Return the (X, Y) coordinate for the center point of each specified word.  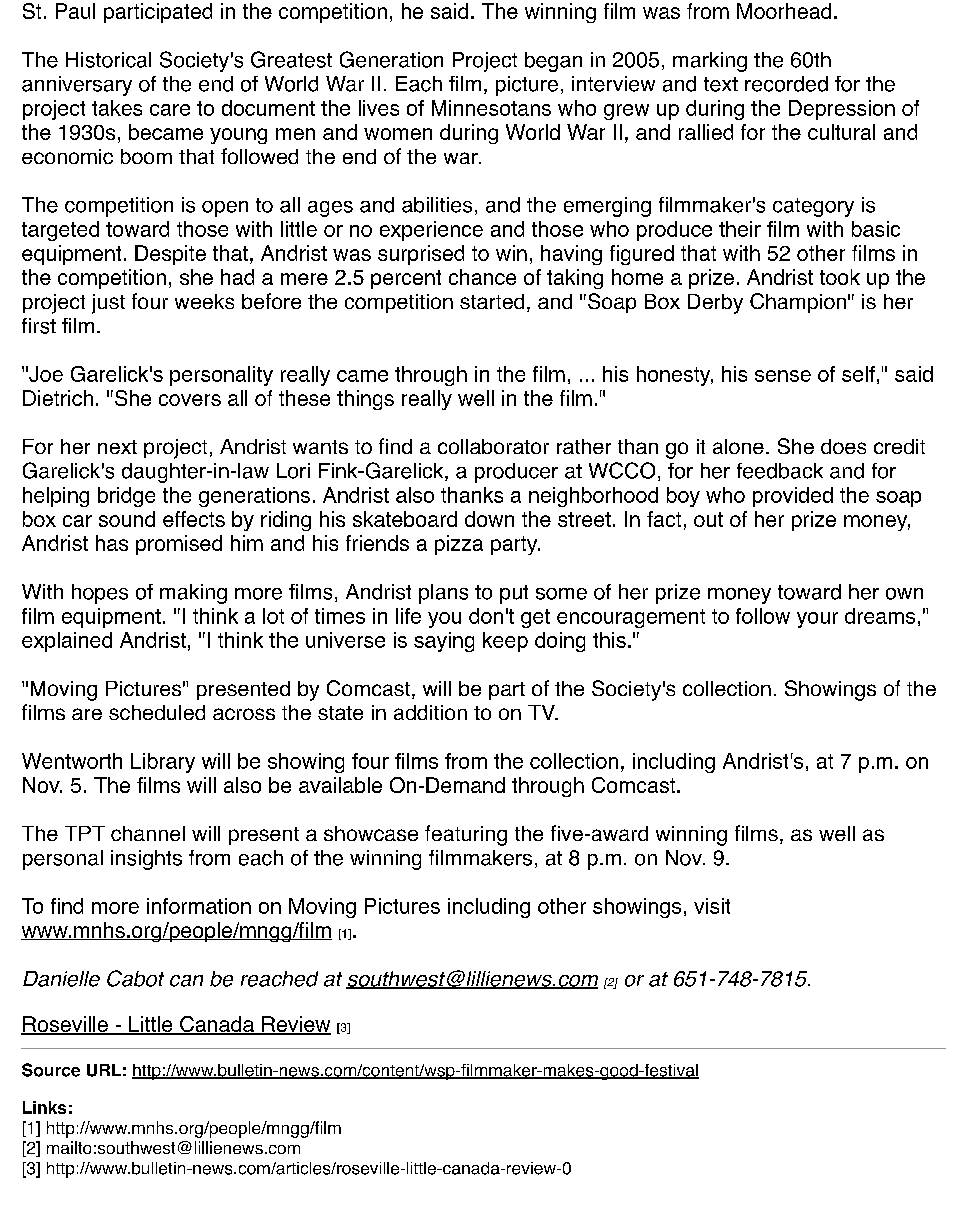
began (553, 62)
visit (712, 906)
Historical (108, 60)
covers (190, 400)
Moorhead (784, 11)
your (817, 620)
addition (430, 712)
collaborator (493, 446)
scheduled (157, 712)
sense (783, 376)
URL (104, 1070)
